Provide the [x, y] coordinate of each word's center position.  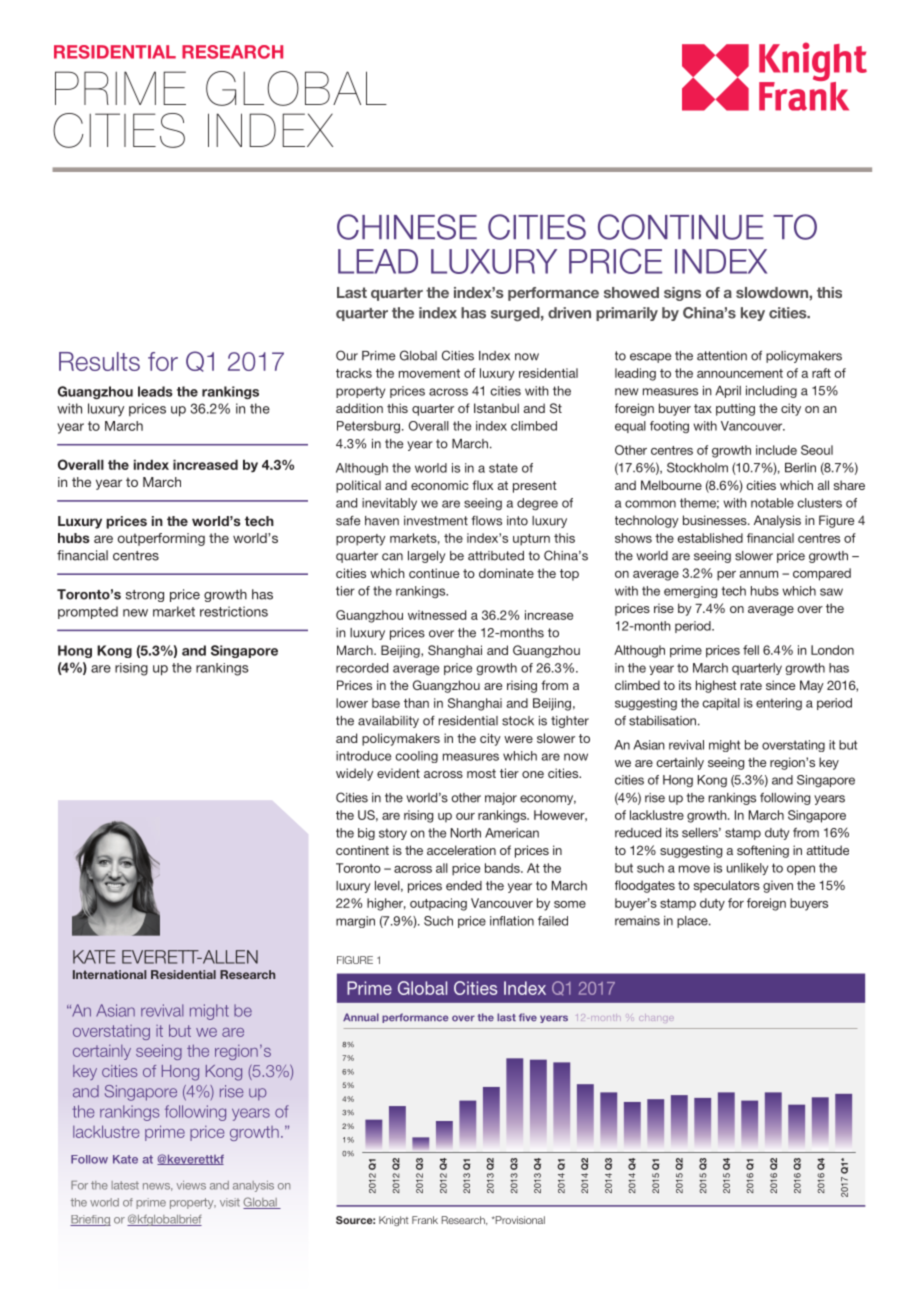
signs [682, 294]
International [109, 974]
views [191, 1185]
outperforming [161, 539]
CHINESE [407, 227]
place [693, 922]
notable [772, 503]
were [518, 739]
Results [99, 361]
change [656, 1018]
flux [482, 485]
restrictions [234, 611]
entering [779, 704]
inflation [512, 921]
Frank [425, 1220]
